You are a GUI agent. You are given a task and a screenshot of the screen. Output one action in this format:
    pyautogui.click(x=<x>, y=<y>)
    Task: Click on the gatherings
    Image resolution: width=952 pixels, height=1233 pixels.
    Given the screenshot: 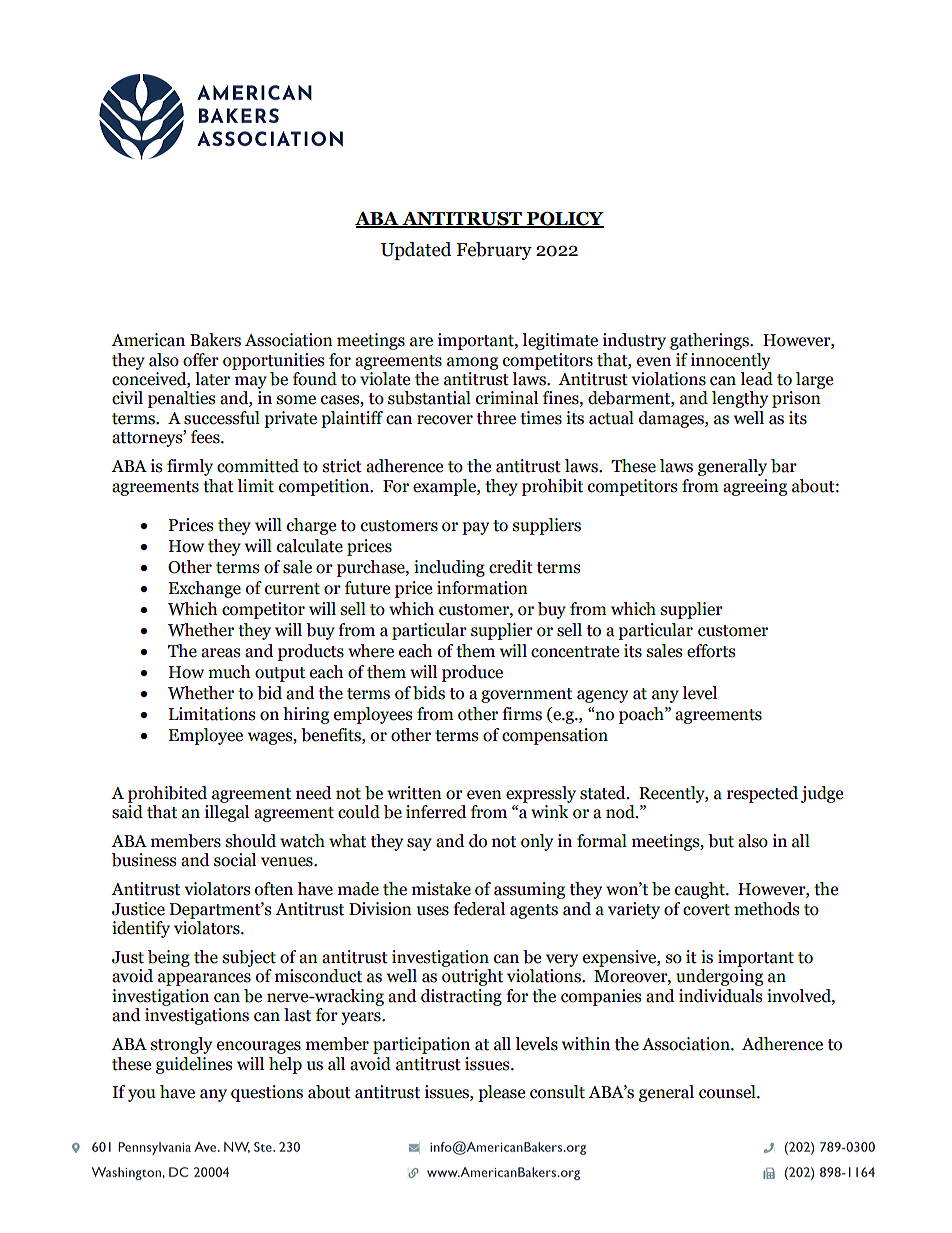 What is the action you would take?
    pyautogui.click(x=710, y=341)
